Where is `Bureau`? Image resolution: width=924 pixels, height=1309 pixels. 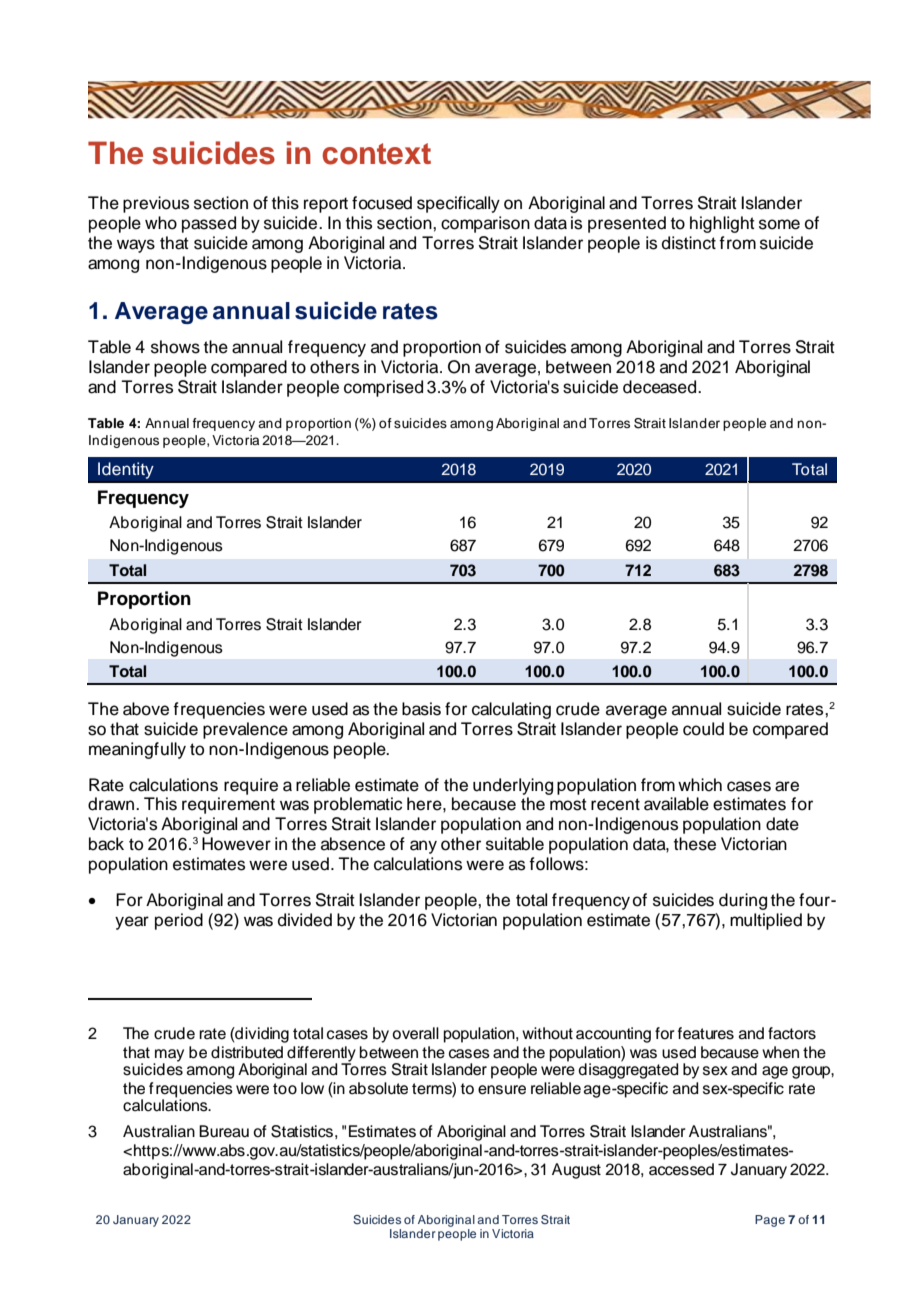 Bureau is located at coordinates (224, 1131).
